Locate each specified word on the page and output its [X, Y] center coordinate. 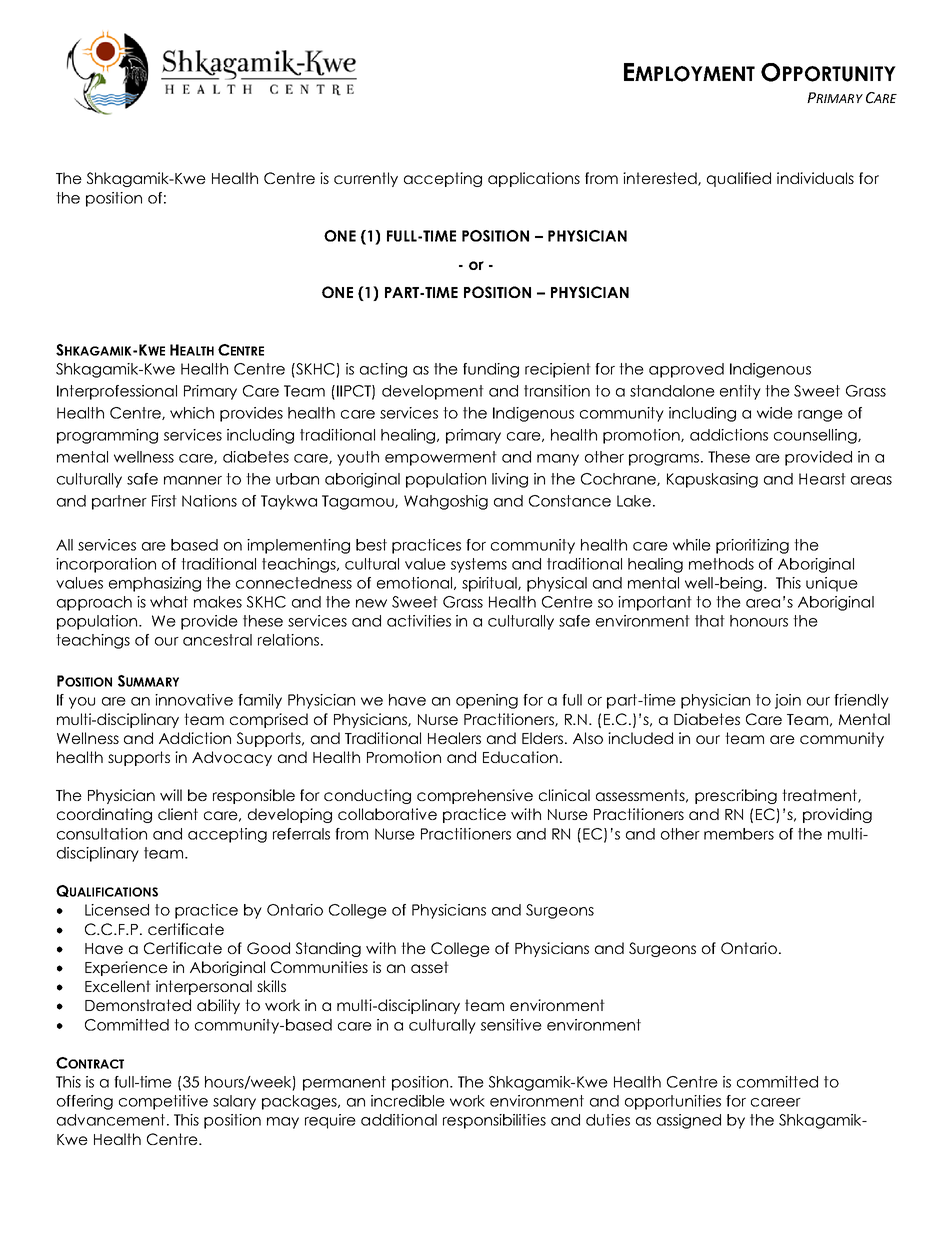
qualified [739, 179]
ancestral [217, 640]
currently [366, 179]
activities [419, 621]
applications [534, 179]
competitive [163, 1102]
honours [759, 621]
